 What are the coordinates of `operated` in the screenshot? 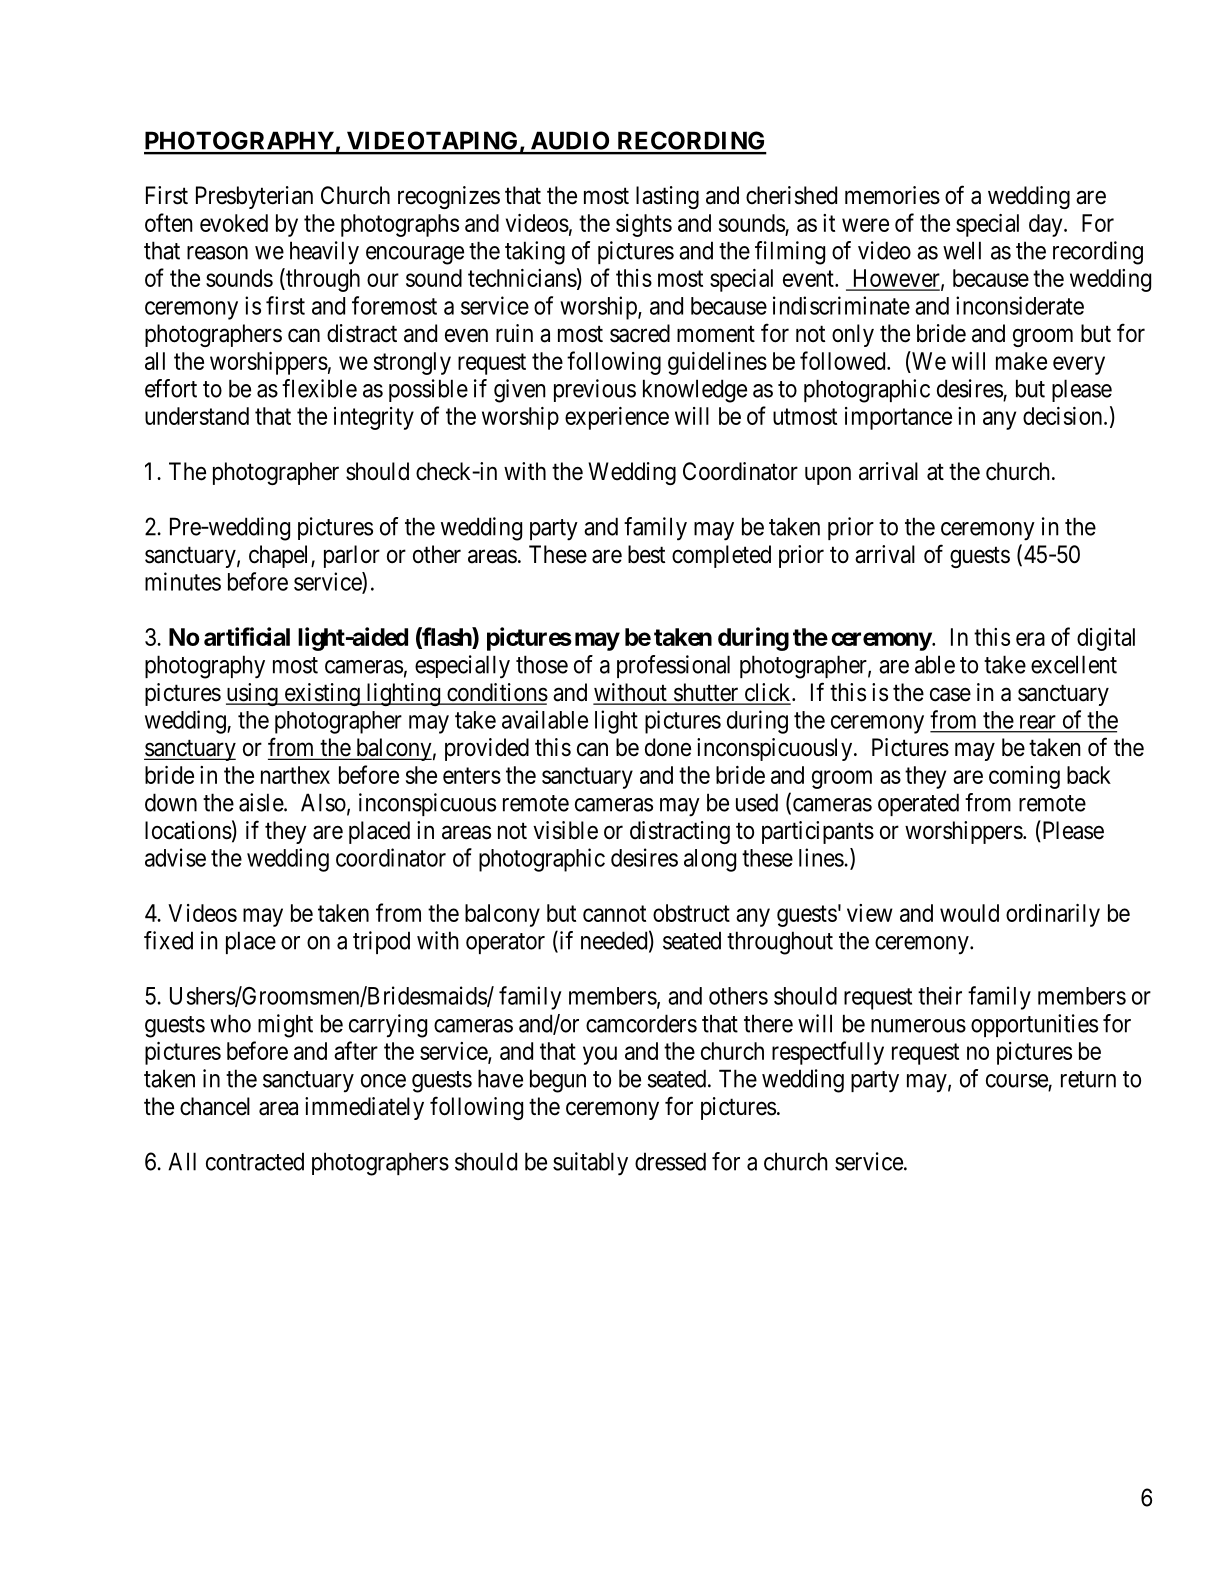 It's located at (918, 804).
